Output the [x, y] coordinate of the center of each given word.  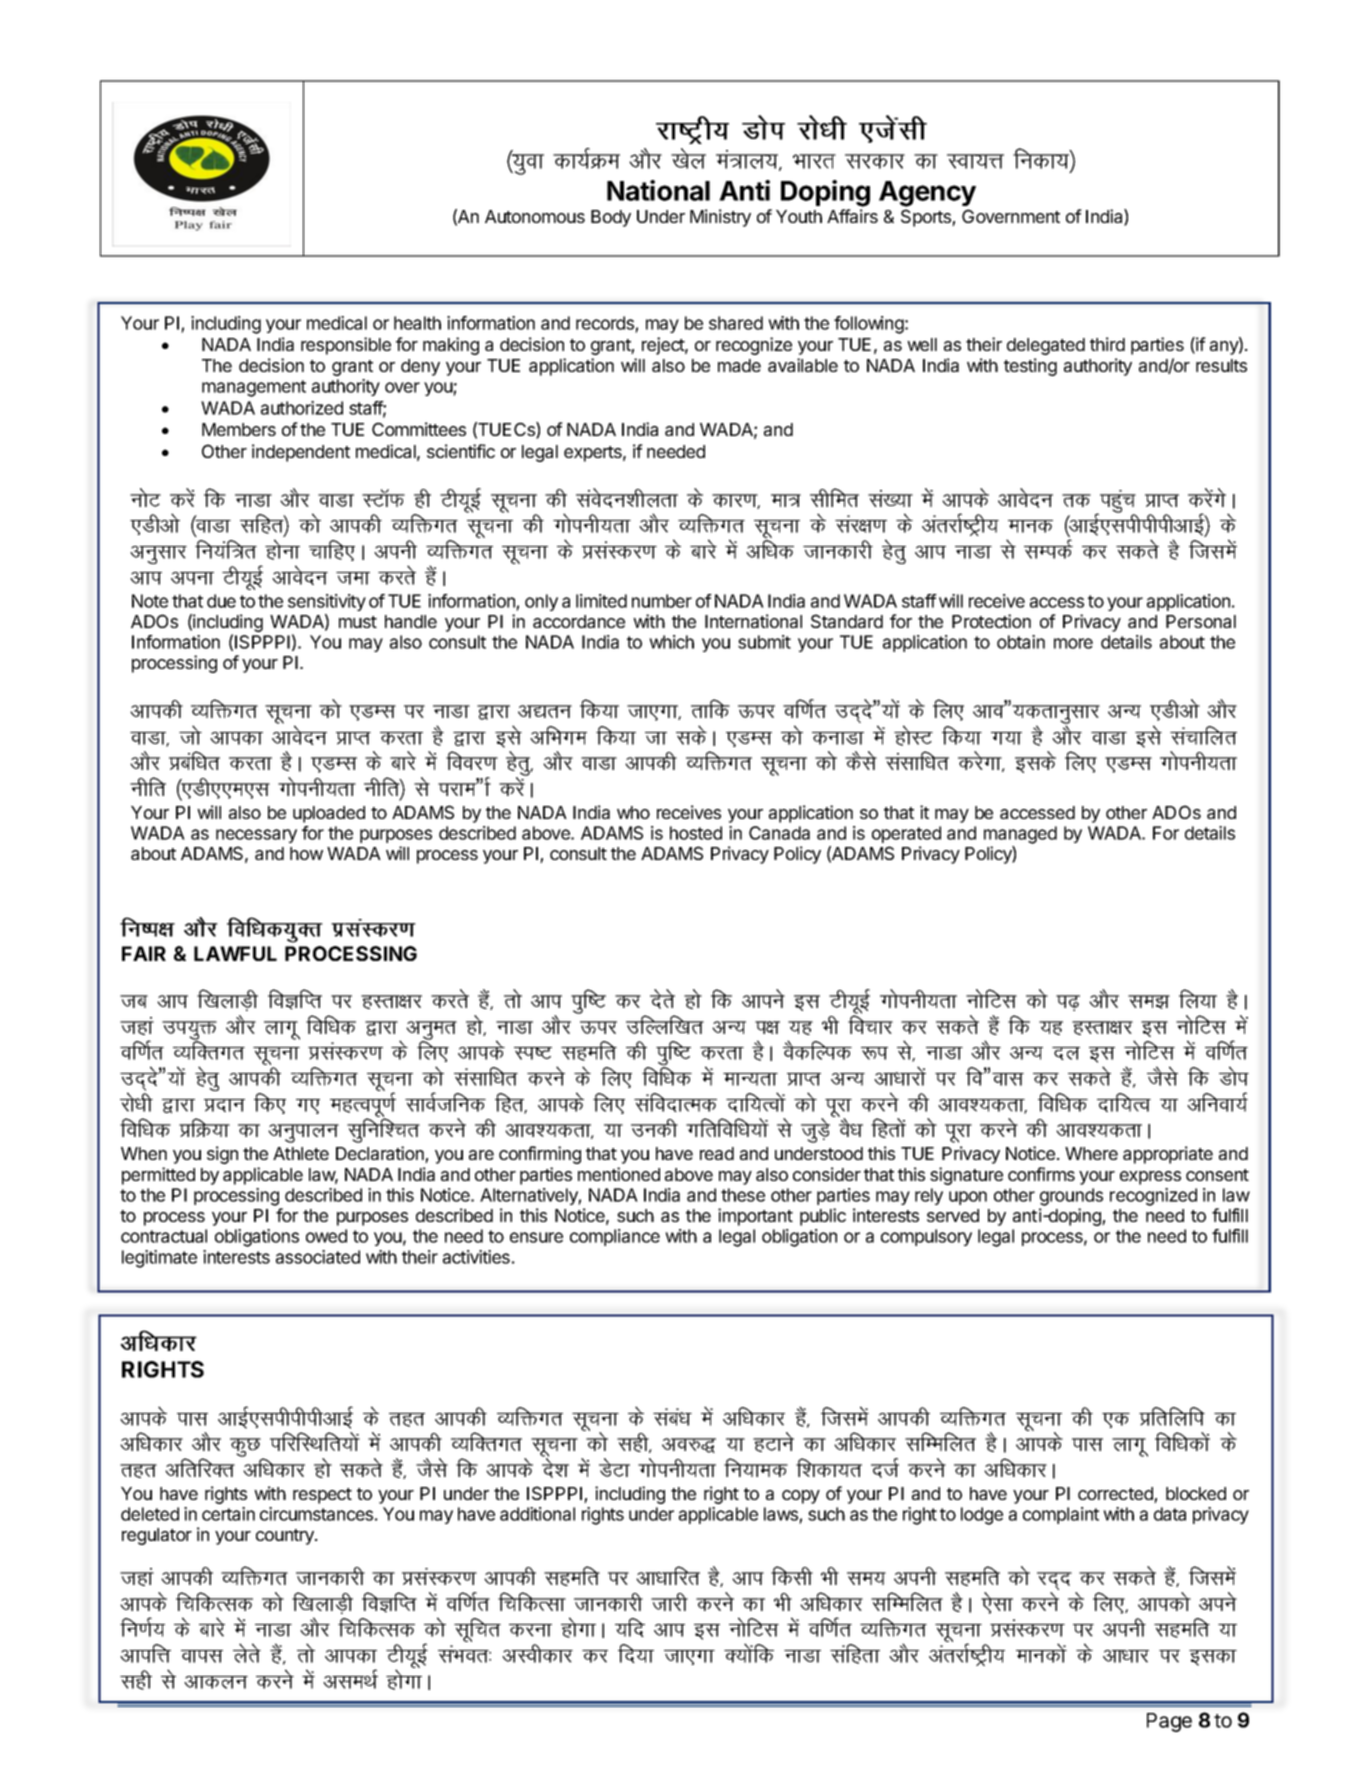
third [1107, 344]
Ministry [720, 218]
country [286, 1537]
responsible [346, 346]
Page [1169, 1722]
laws [781, 1514]
